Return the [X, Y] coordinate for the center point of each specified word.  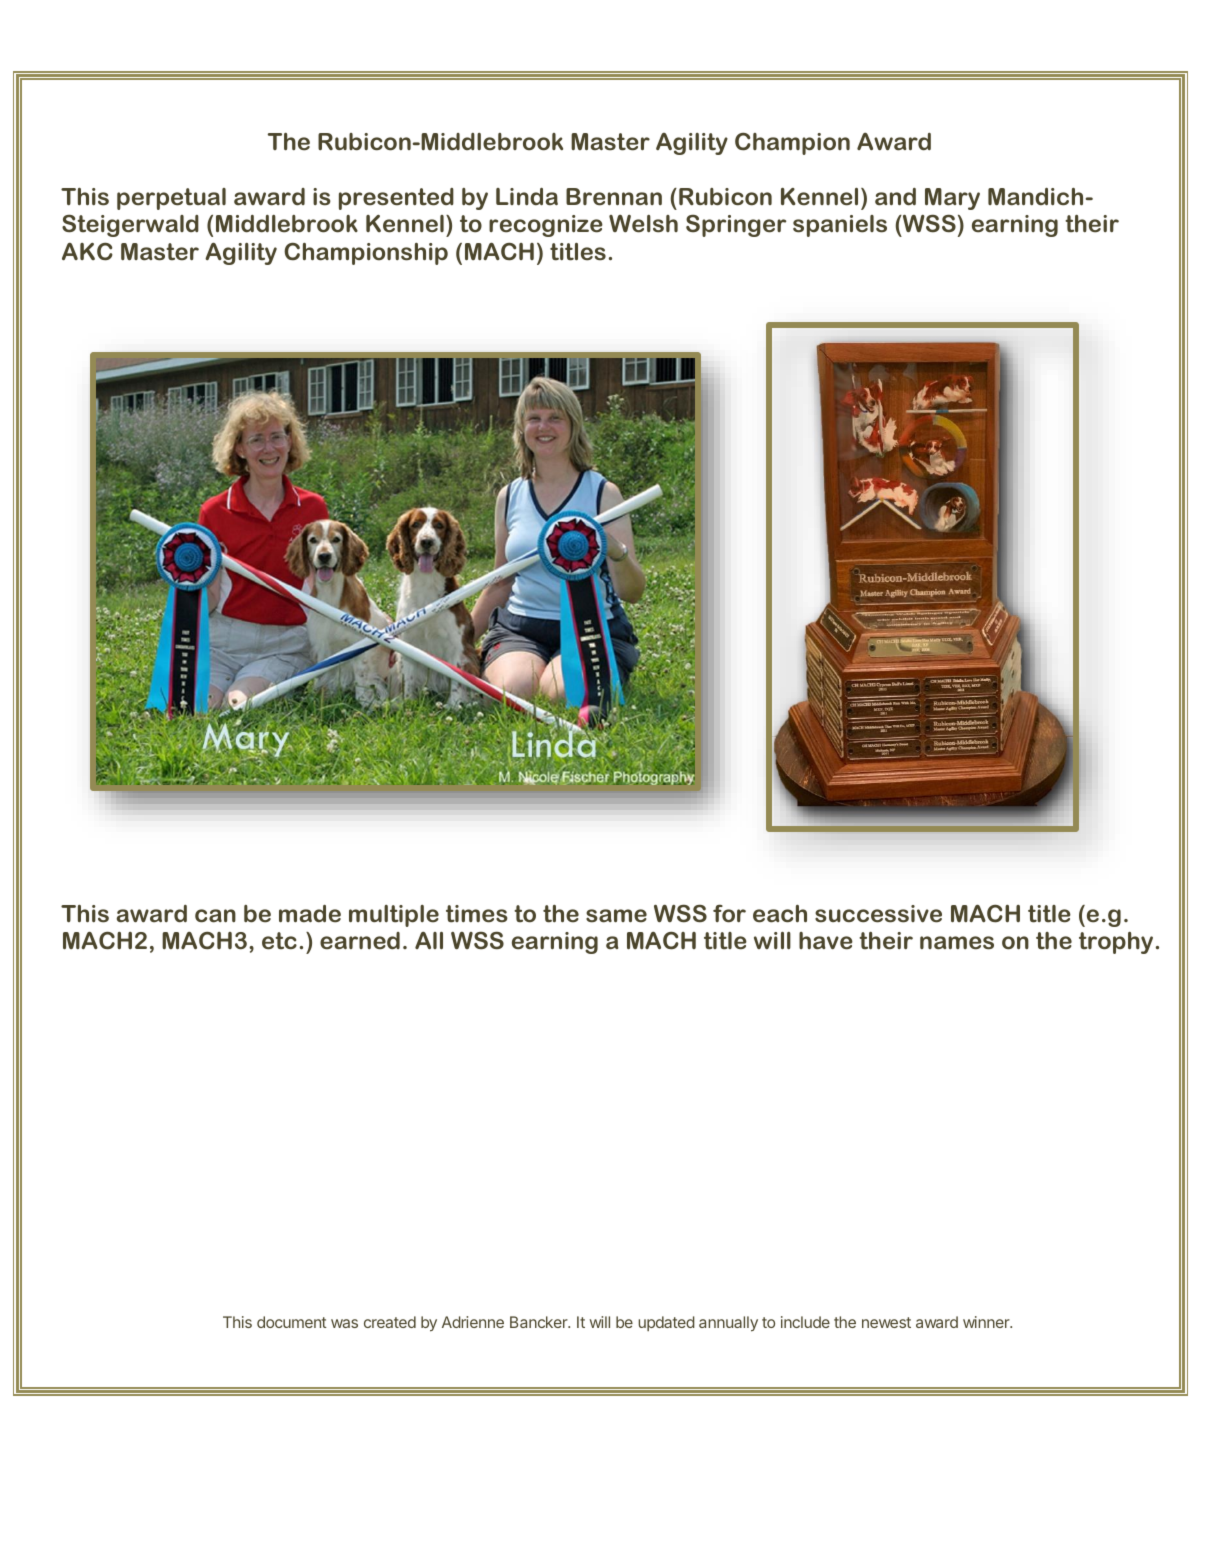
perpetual [171, 199]
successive [878, 914]
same [616, 916]
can [215, 916]
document [292, 1322]
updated [666, 1323]
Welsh [643, 224]
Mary [952, 199]
